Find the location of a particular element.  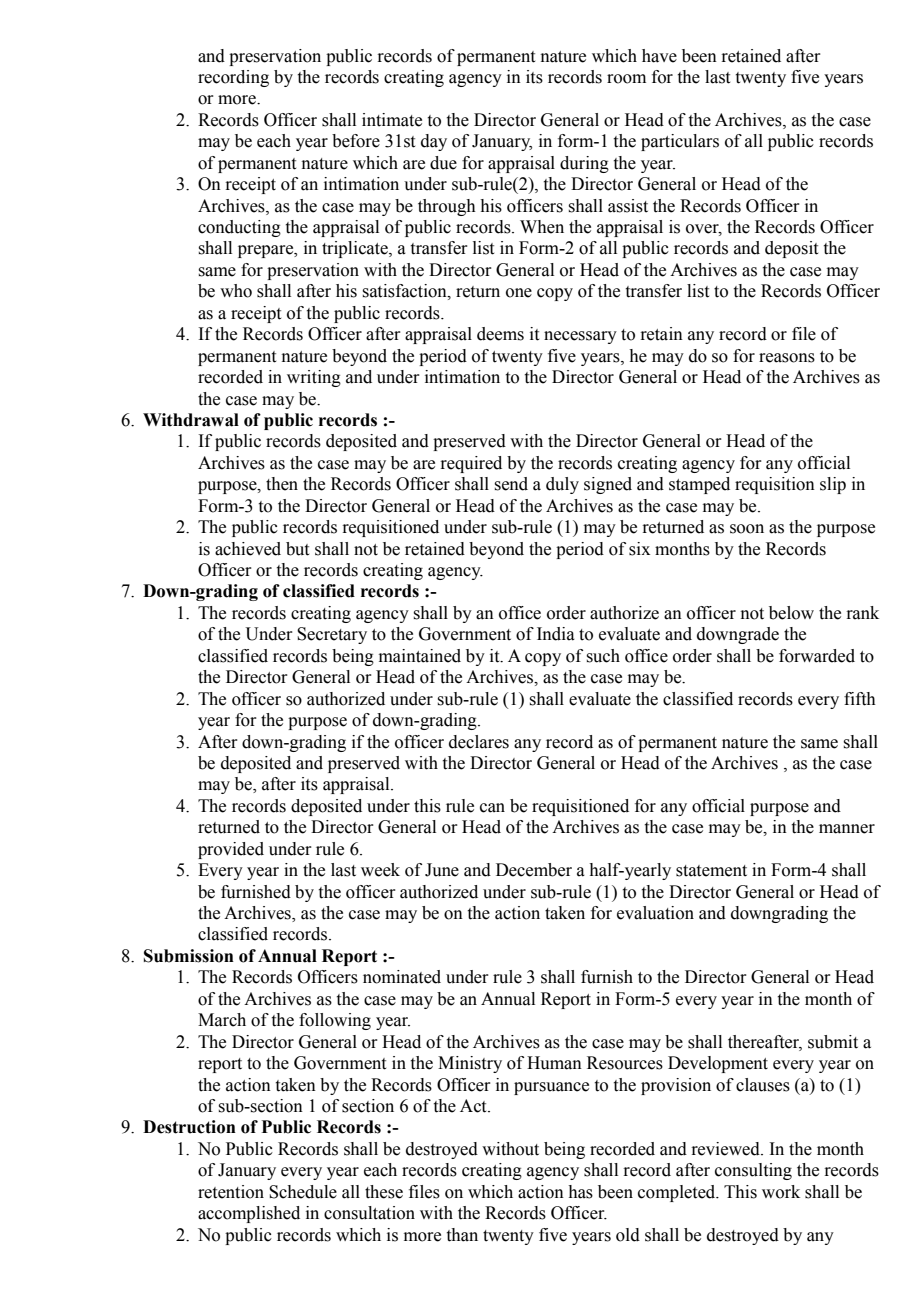

March is located at coordinates (222, 1020).
